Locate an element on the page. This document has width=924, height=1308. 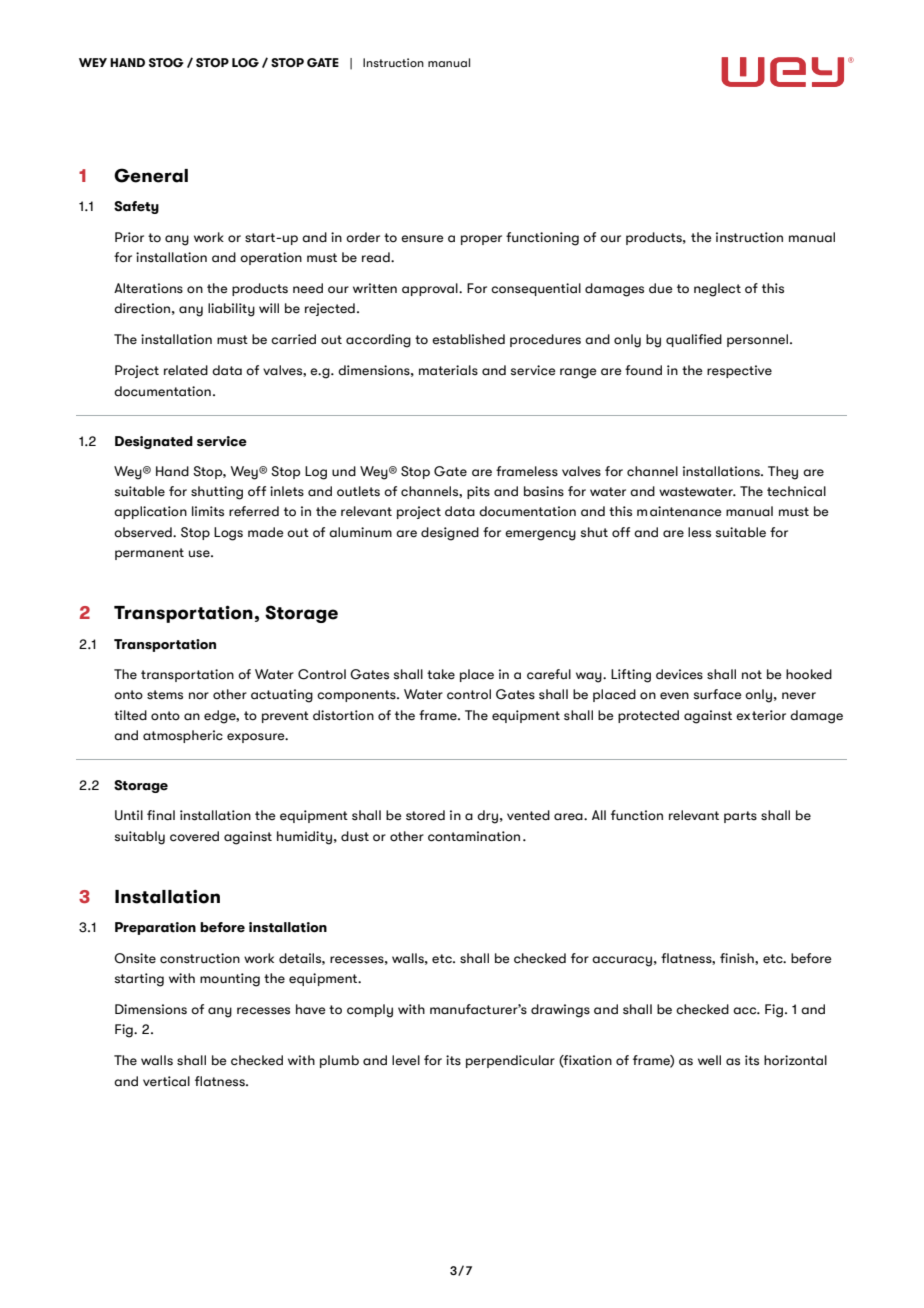
surface is located at coordinates (718, 694).
